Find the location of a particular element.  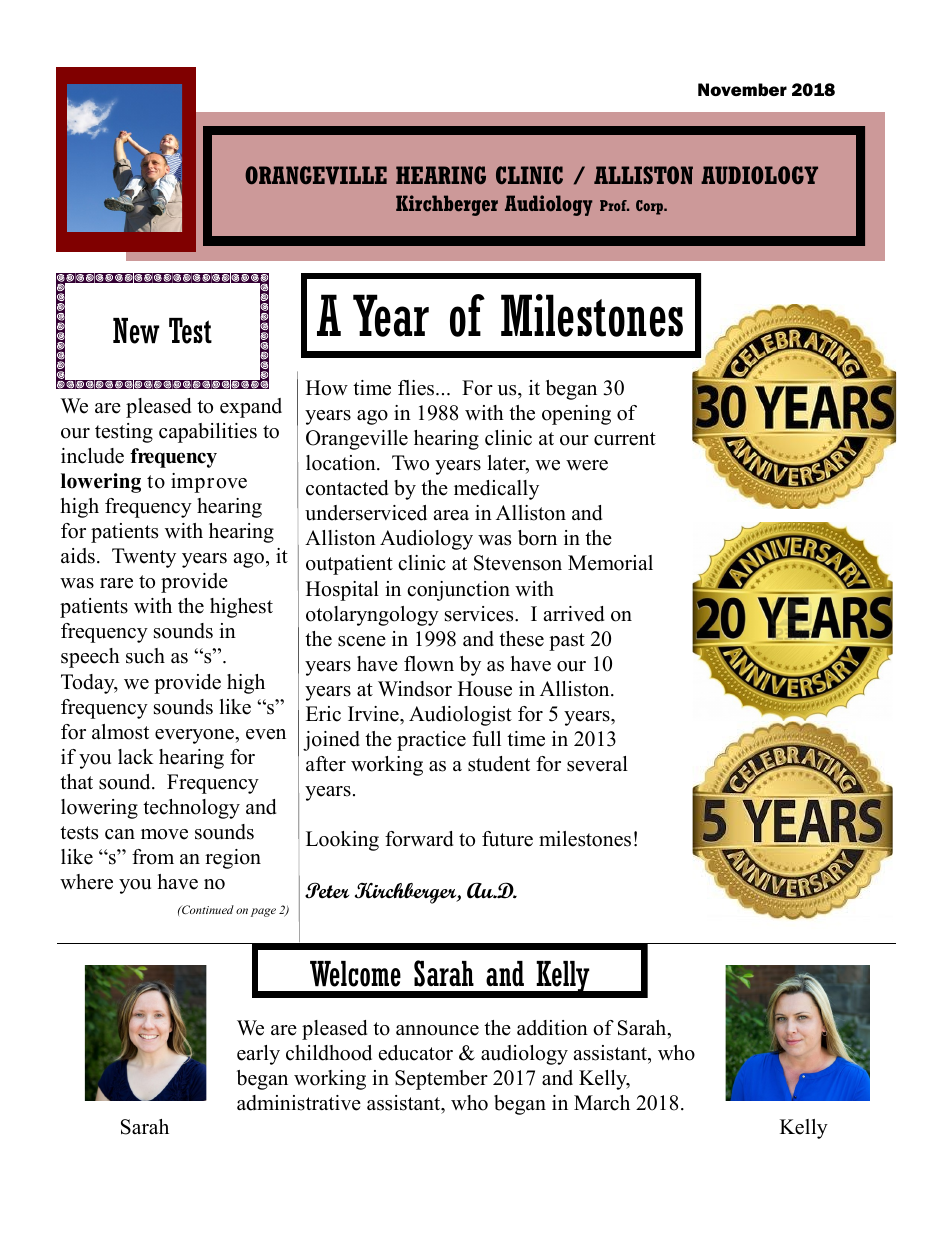

several is located at coordinates (597, 764).
